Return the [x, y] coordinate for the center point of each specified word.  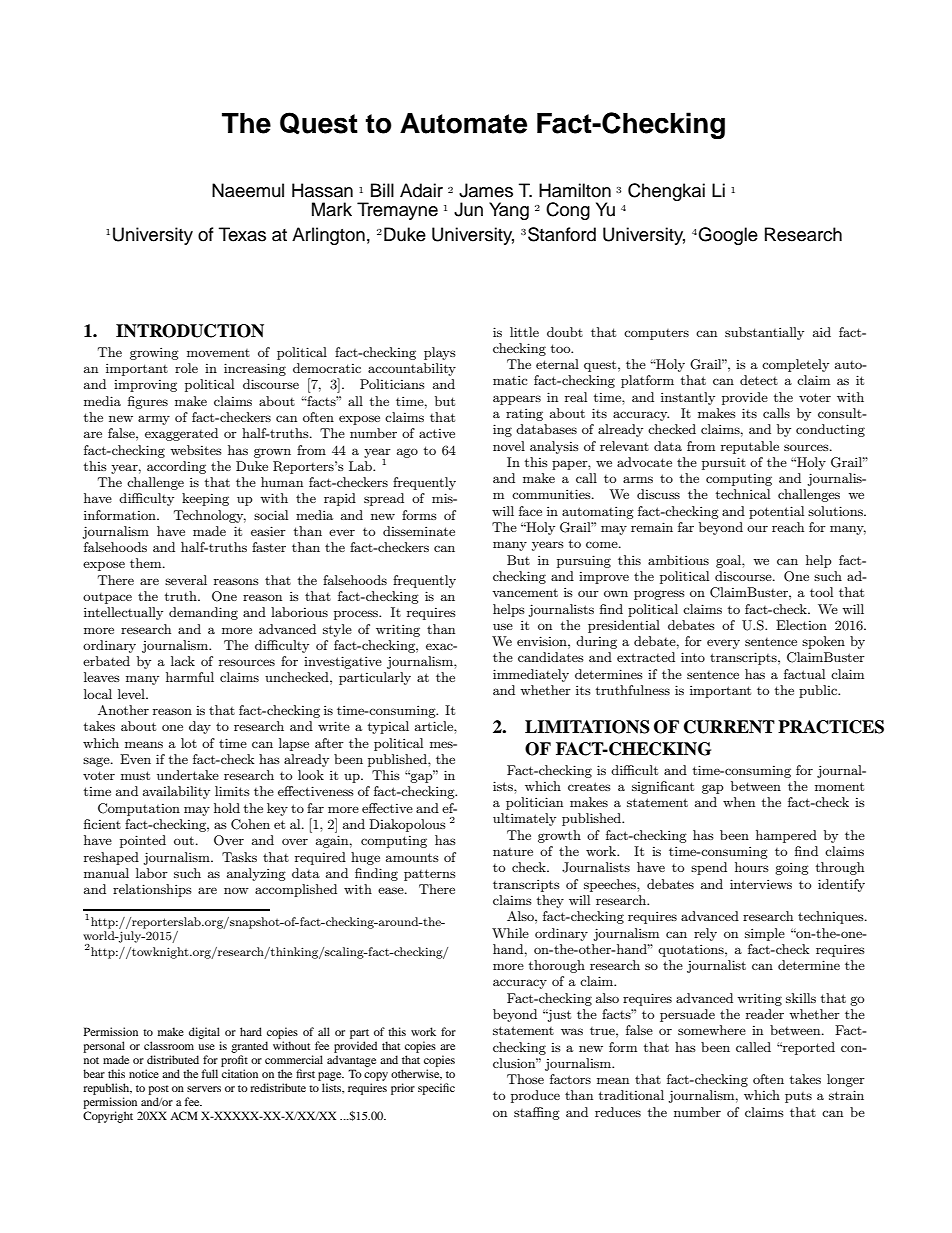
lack [183, 661]
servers [204, 1089]
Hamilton [575, 190]
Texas [242, 234]
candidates [551, 657]
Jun [468, 209]
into [693, 657]
